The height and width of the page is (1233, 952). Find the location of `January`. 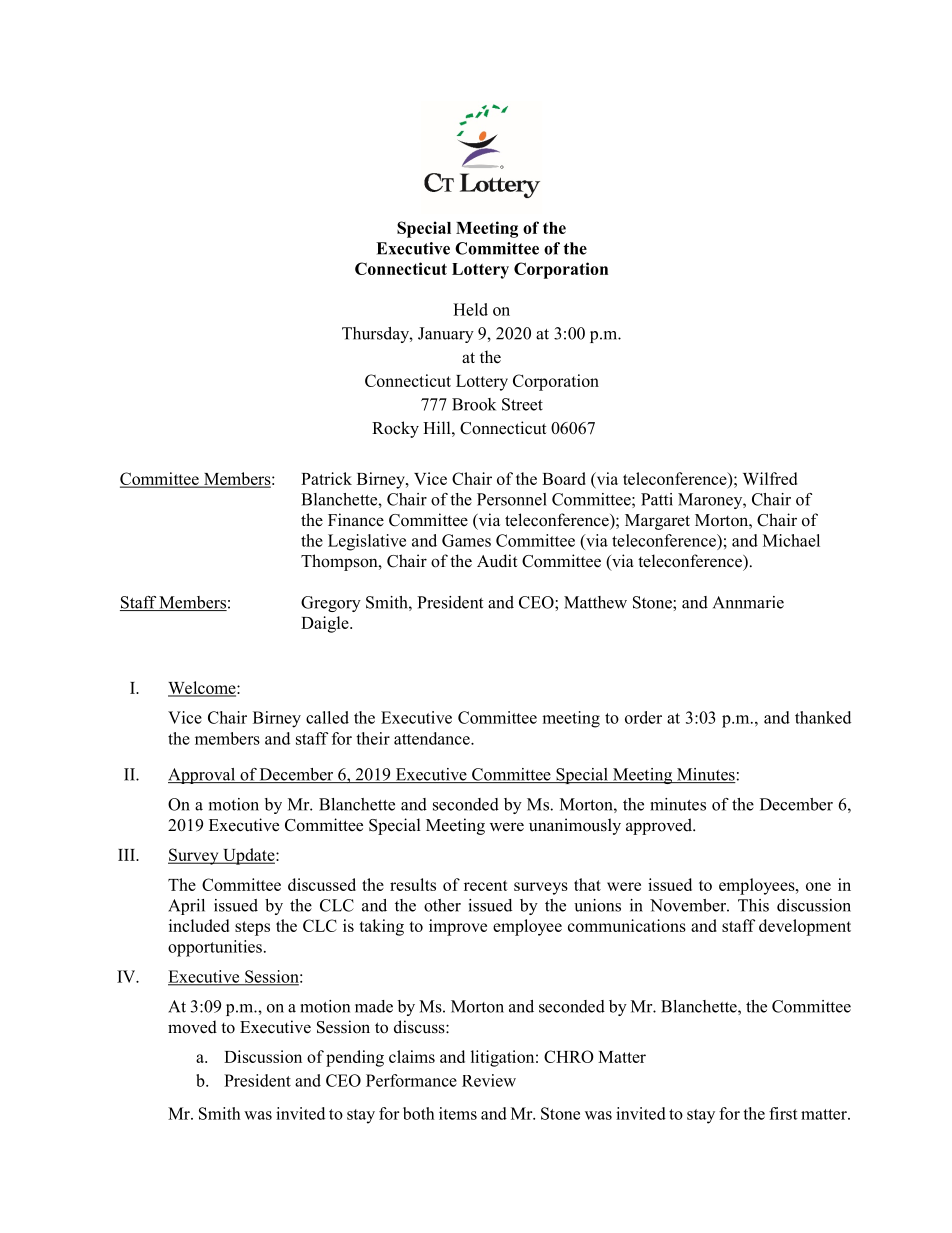

January is located at coordinates (446, 335).
